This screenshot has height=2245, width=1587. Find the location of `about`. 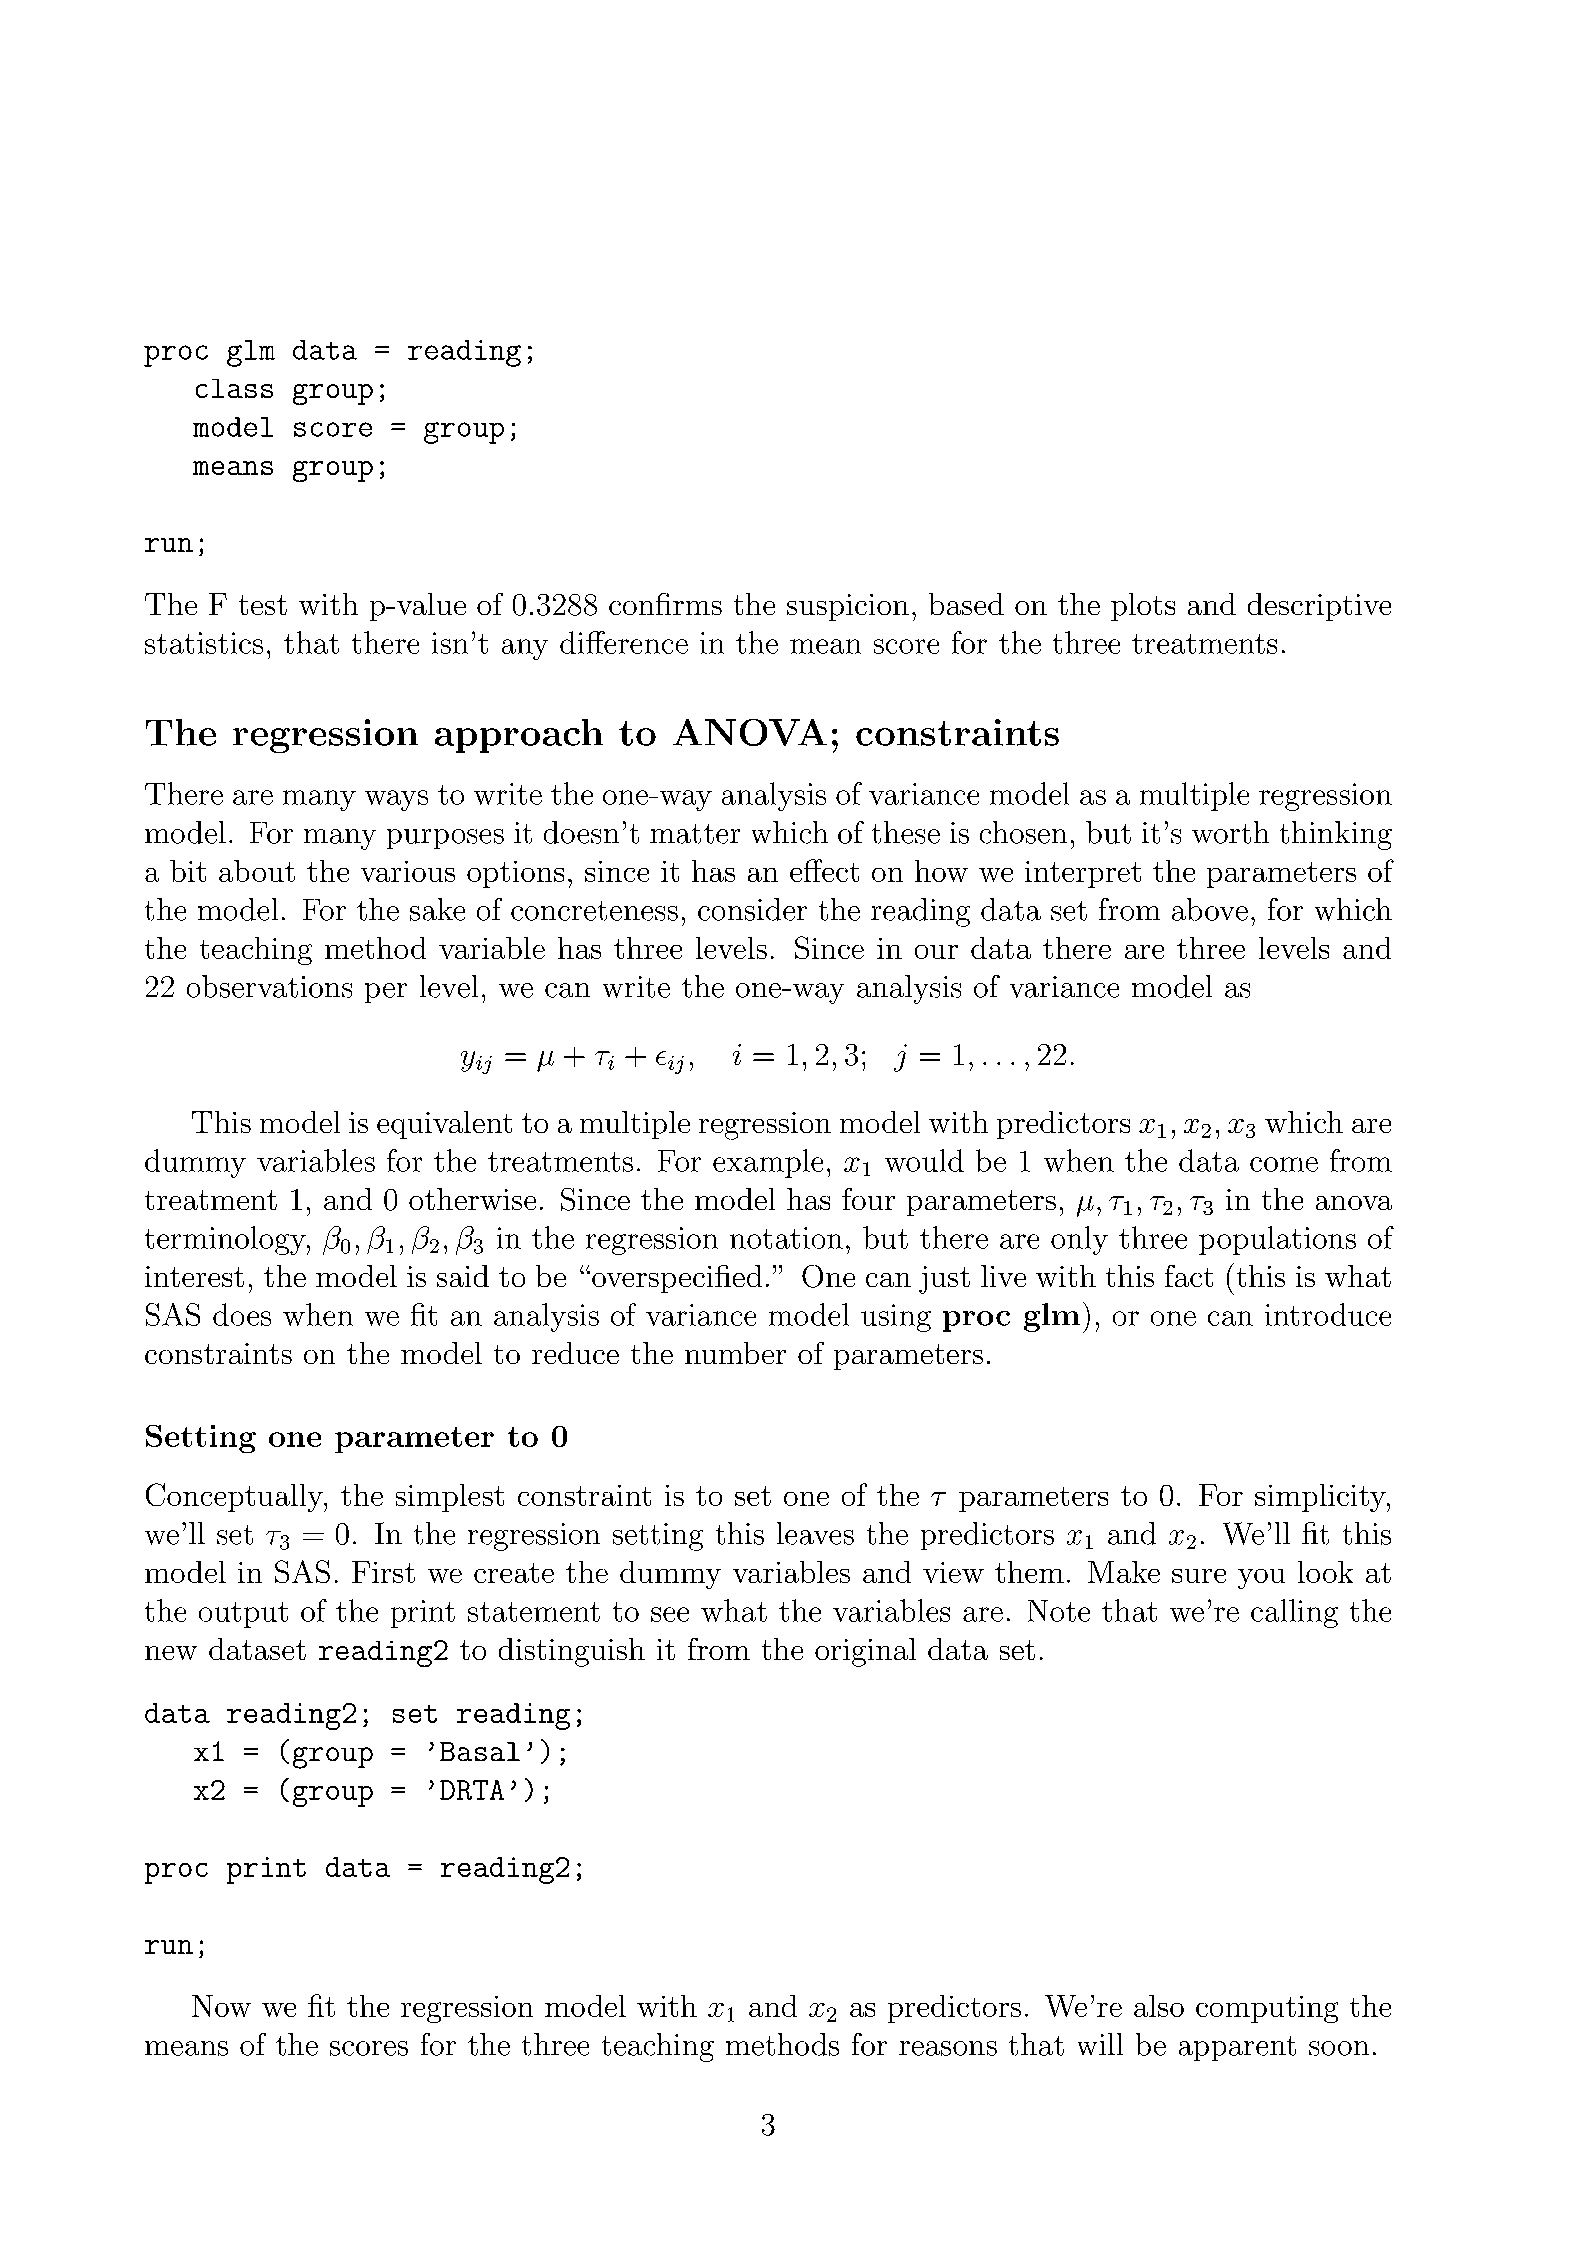

about is located at coordinates (257, 871).
